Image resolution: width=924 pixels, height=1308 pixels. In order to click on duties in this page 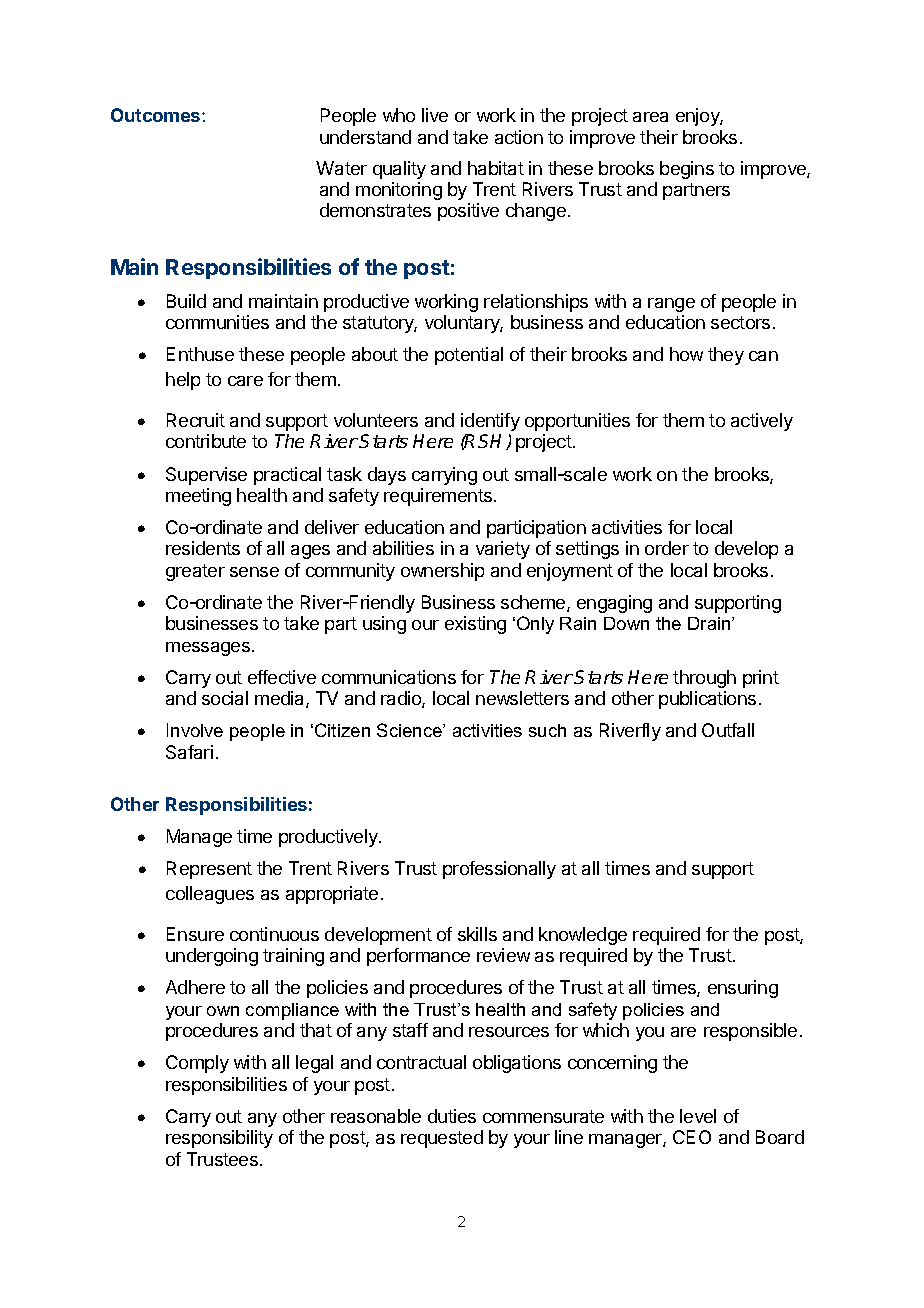, I will do `click(452, 1116)`.
